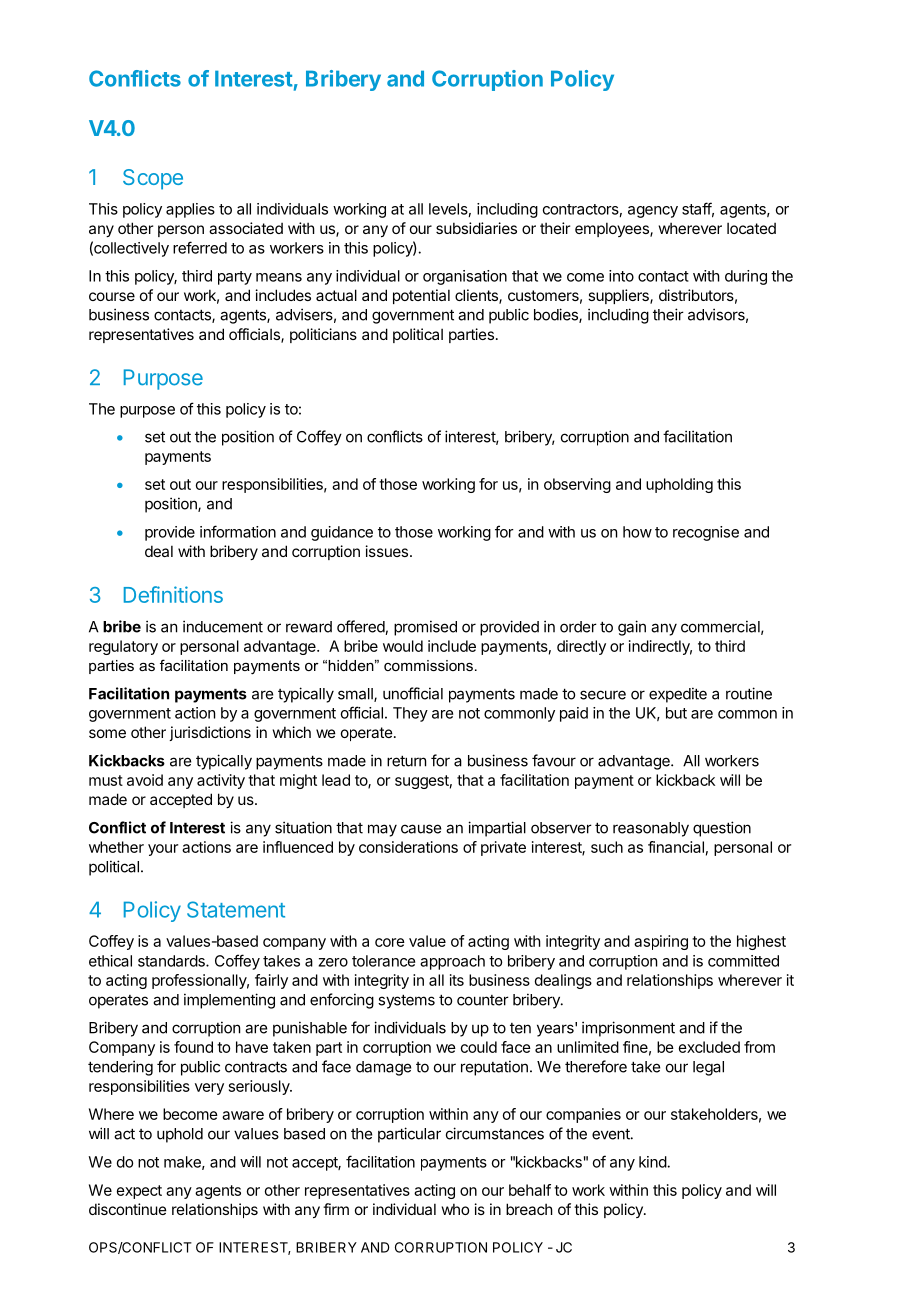 Image resolution: width=924 pixels, height=1308 pixels. Describe the element at coordinates (425, 628) in the image. I see `promised` at that location.
